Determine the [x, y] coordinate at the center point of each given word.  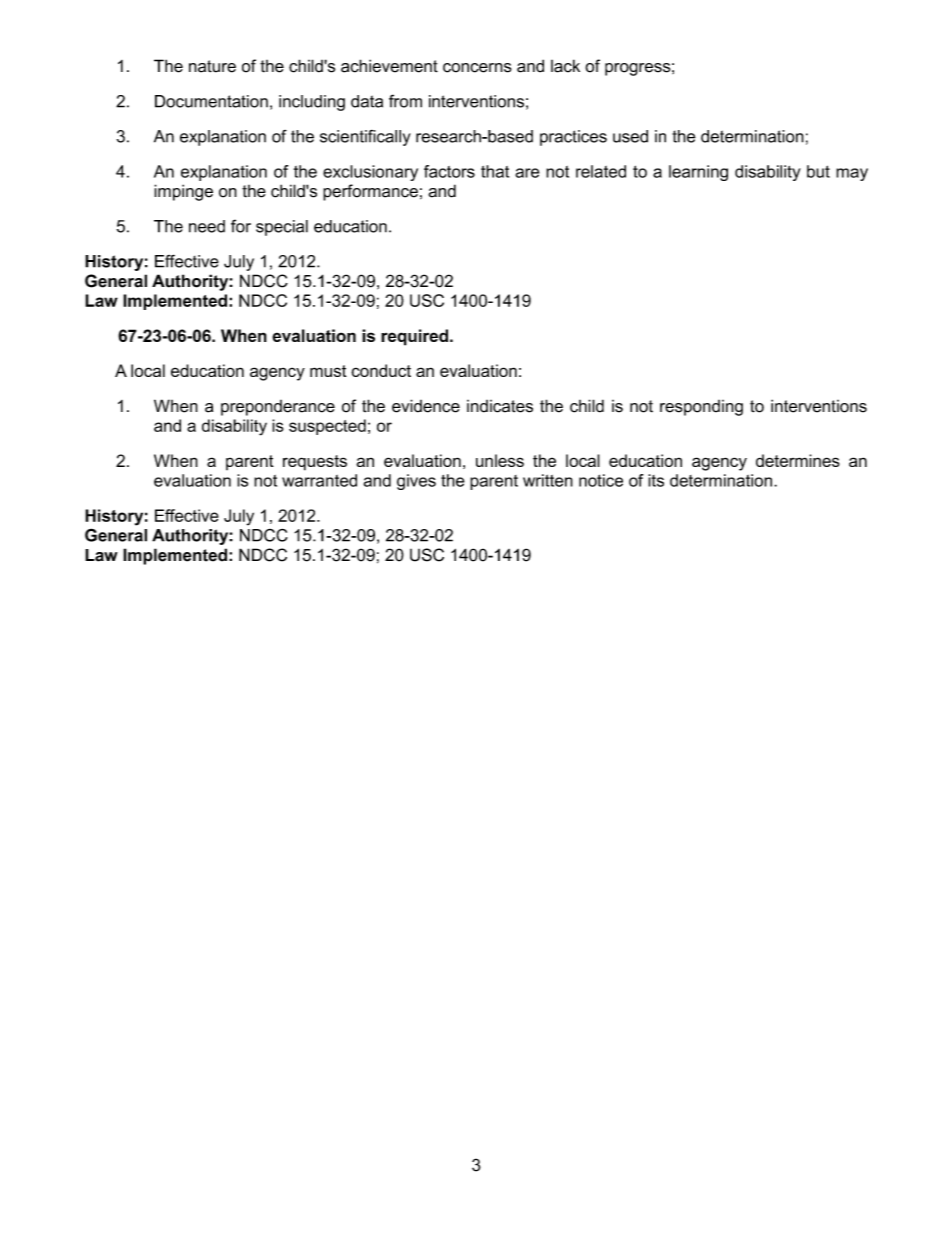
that [495, 171]
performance [370, 192]
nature [212, 66]
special [282, 228]
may [852, 174]
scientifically [365, 138]
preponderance [278, 408]
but [818, 171]
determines [798, 460]
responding [701, 408]
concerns [477, 68]
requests [315, 463]
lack [565, 66]
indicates [500, 406]
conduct [381, 370]
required [414, 337]
